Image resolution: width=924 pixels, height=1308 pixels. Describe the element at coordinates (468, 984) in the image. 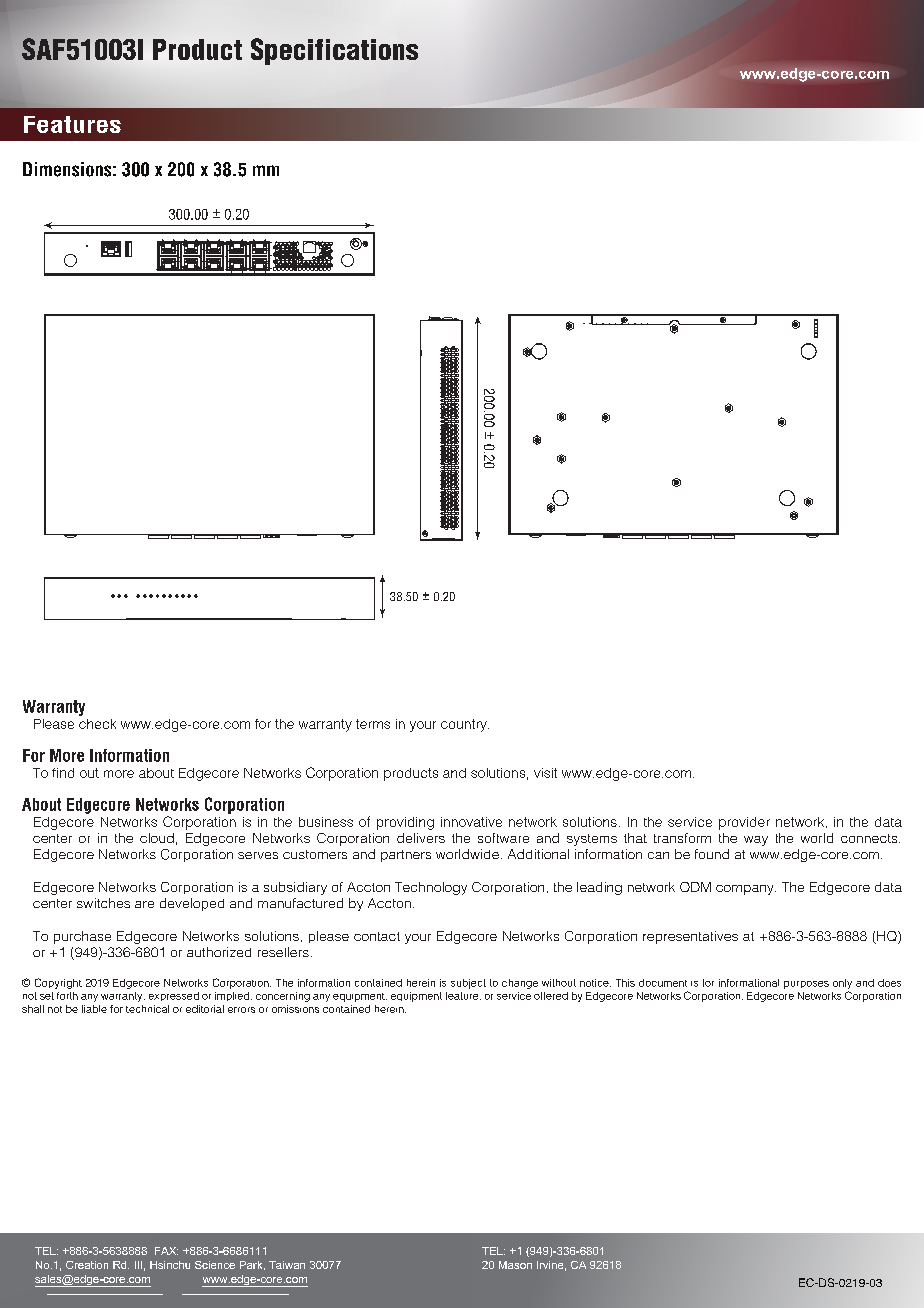

I see `subject` at that location.
